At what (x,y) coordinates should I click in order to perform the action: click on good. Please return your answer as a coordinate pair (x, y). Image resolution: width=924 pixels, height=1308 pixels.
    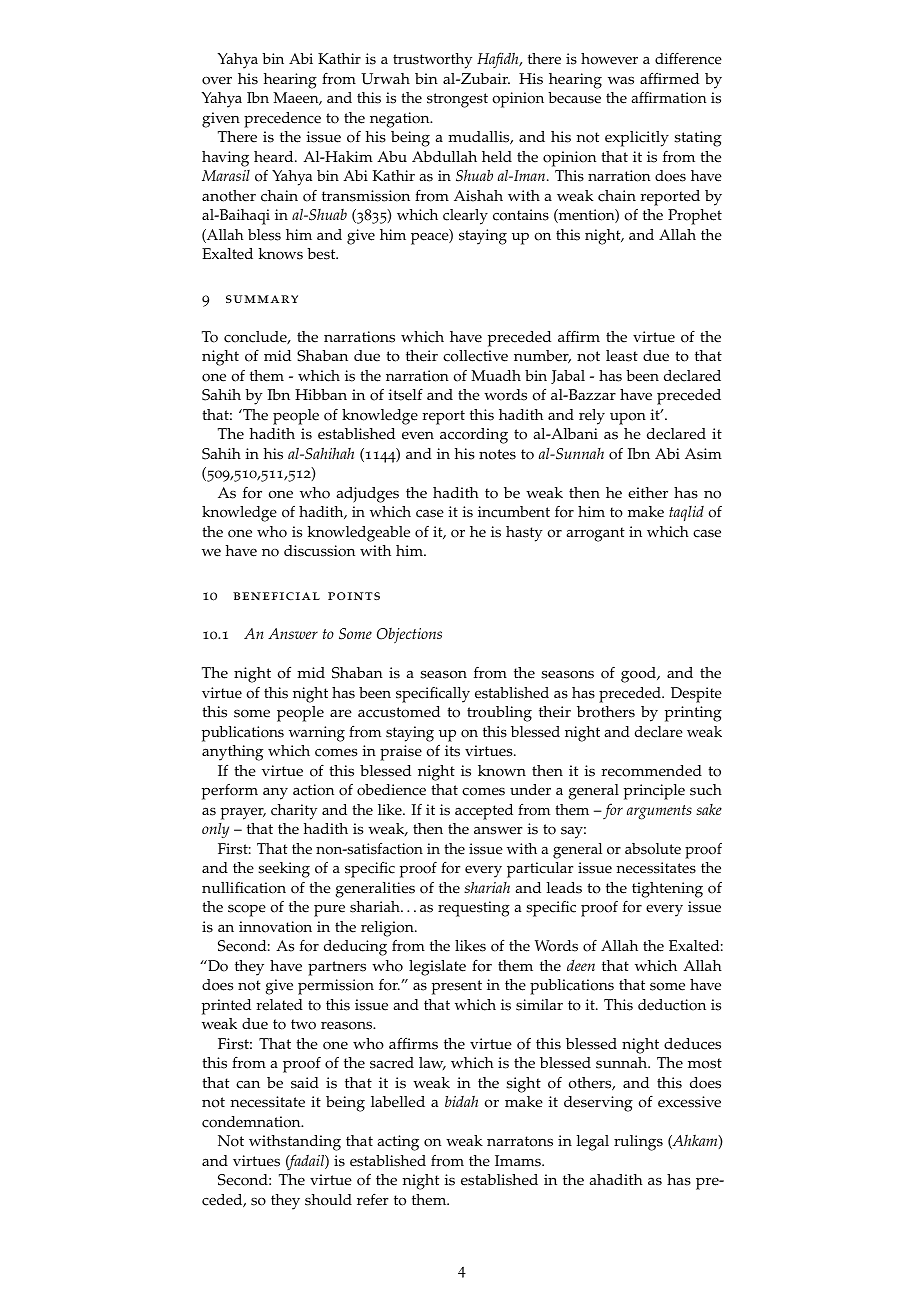
    Looking at the image, I should click on (639, 675).
